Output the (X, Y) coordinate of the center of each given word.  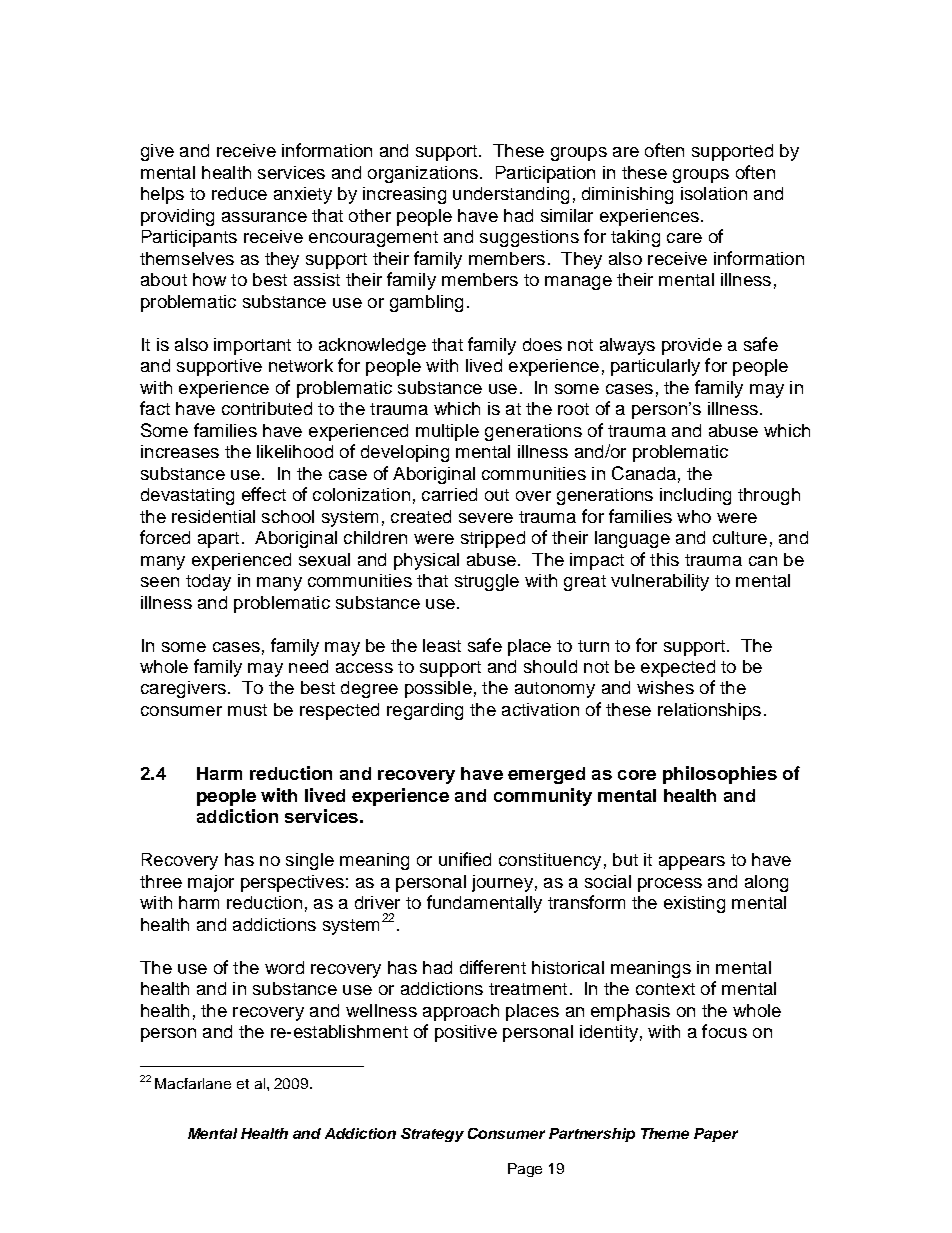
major (211, 883)
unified (465, 859)
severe (486, 518)
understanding (511, 195)
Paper (716, 1135)
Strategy (432, 1135)
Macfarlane (193, 1083)
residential (213, 516)
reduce (239, 193)
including (695, 496)
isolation (714, 193)
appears (692, 863)
